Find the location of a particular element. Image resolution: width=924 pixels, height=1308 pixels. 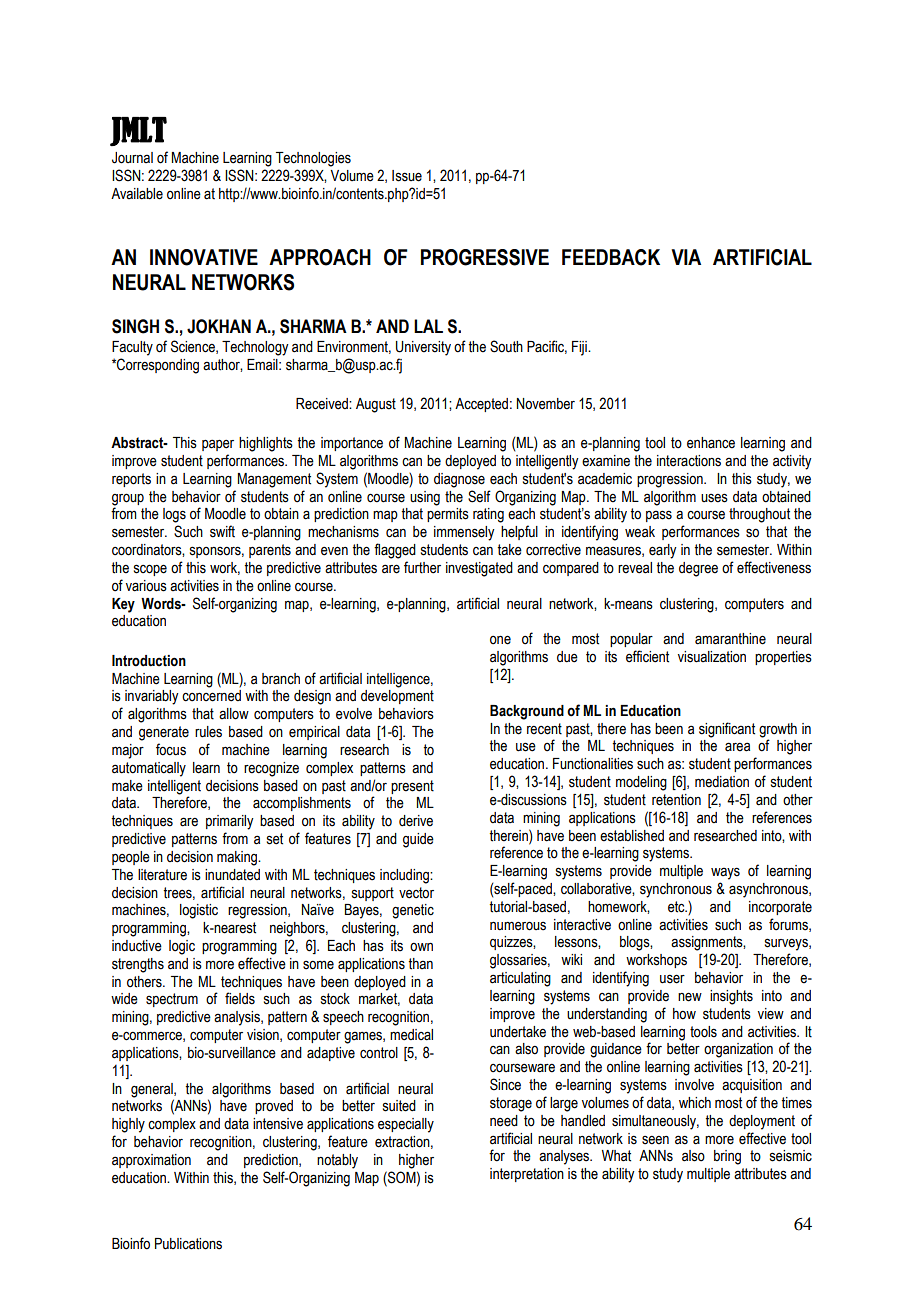

Available is located at coordinates (137, 194).
